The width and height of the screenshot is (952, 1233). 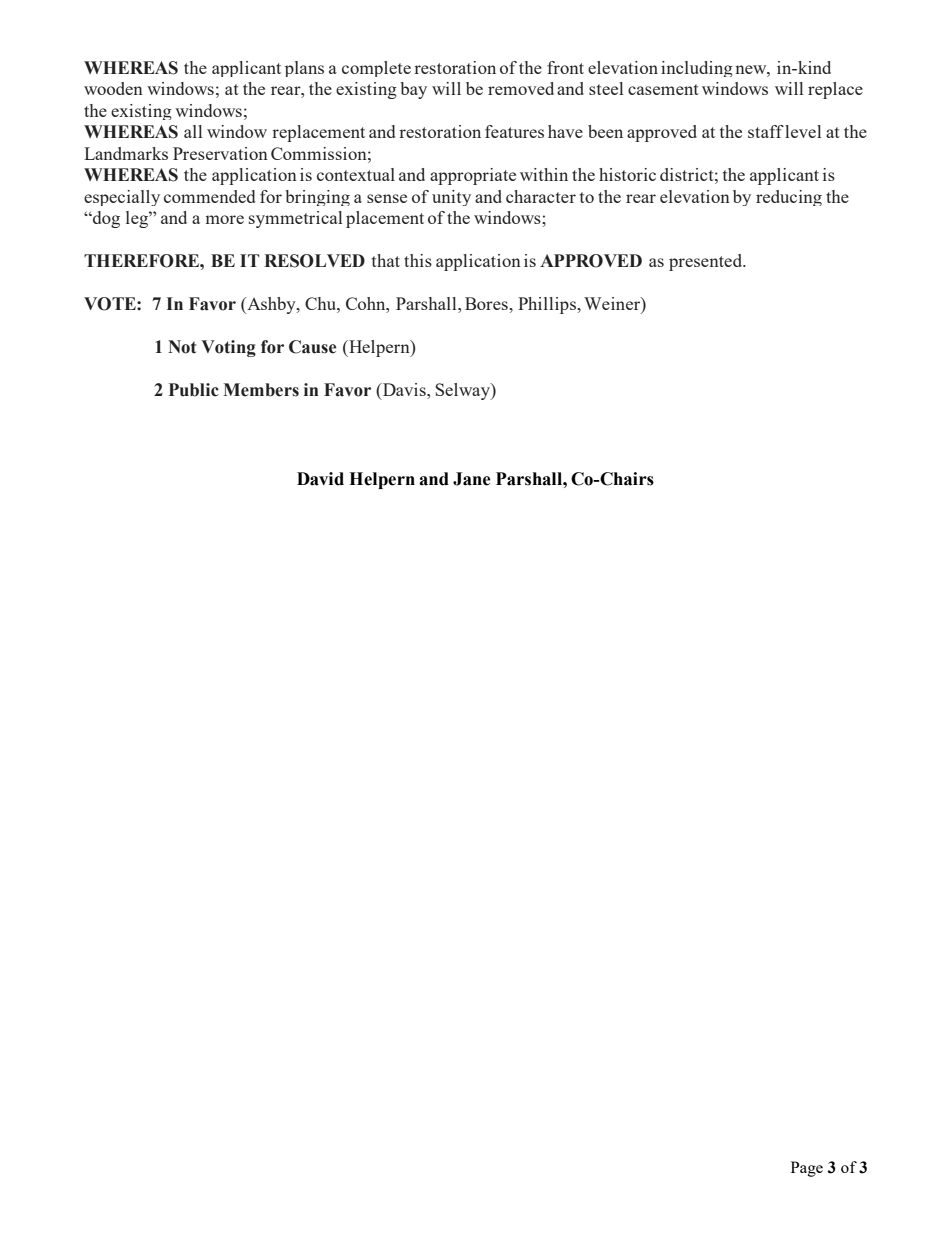 I want to click on Bores, so click(x=487, y=303).
